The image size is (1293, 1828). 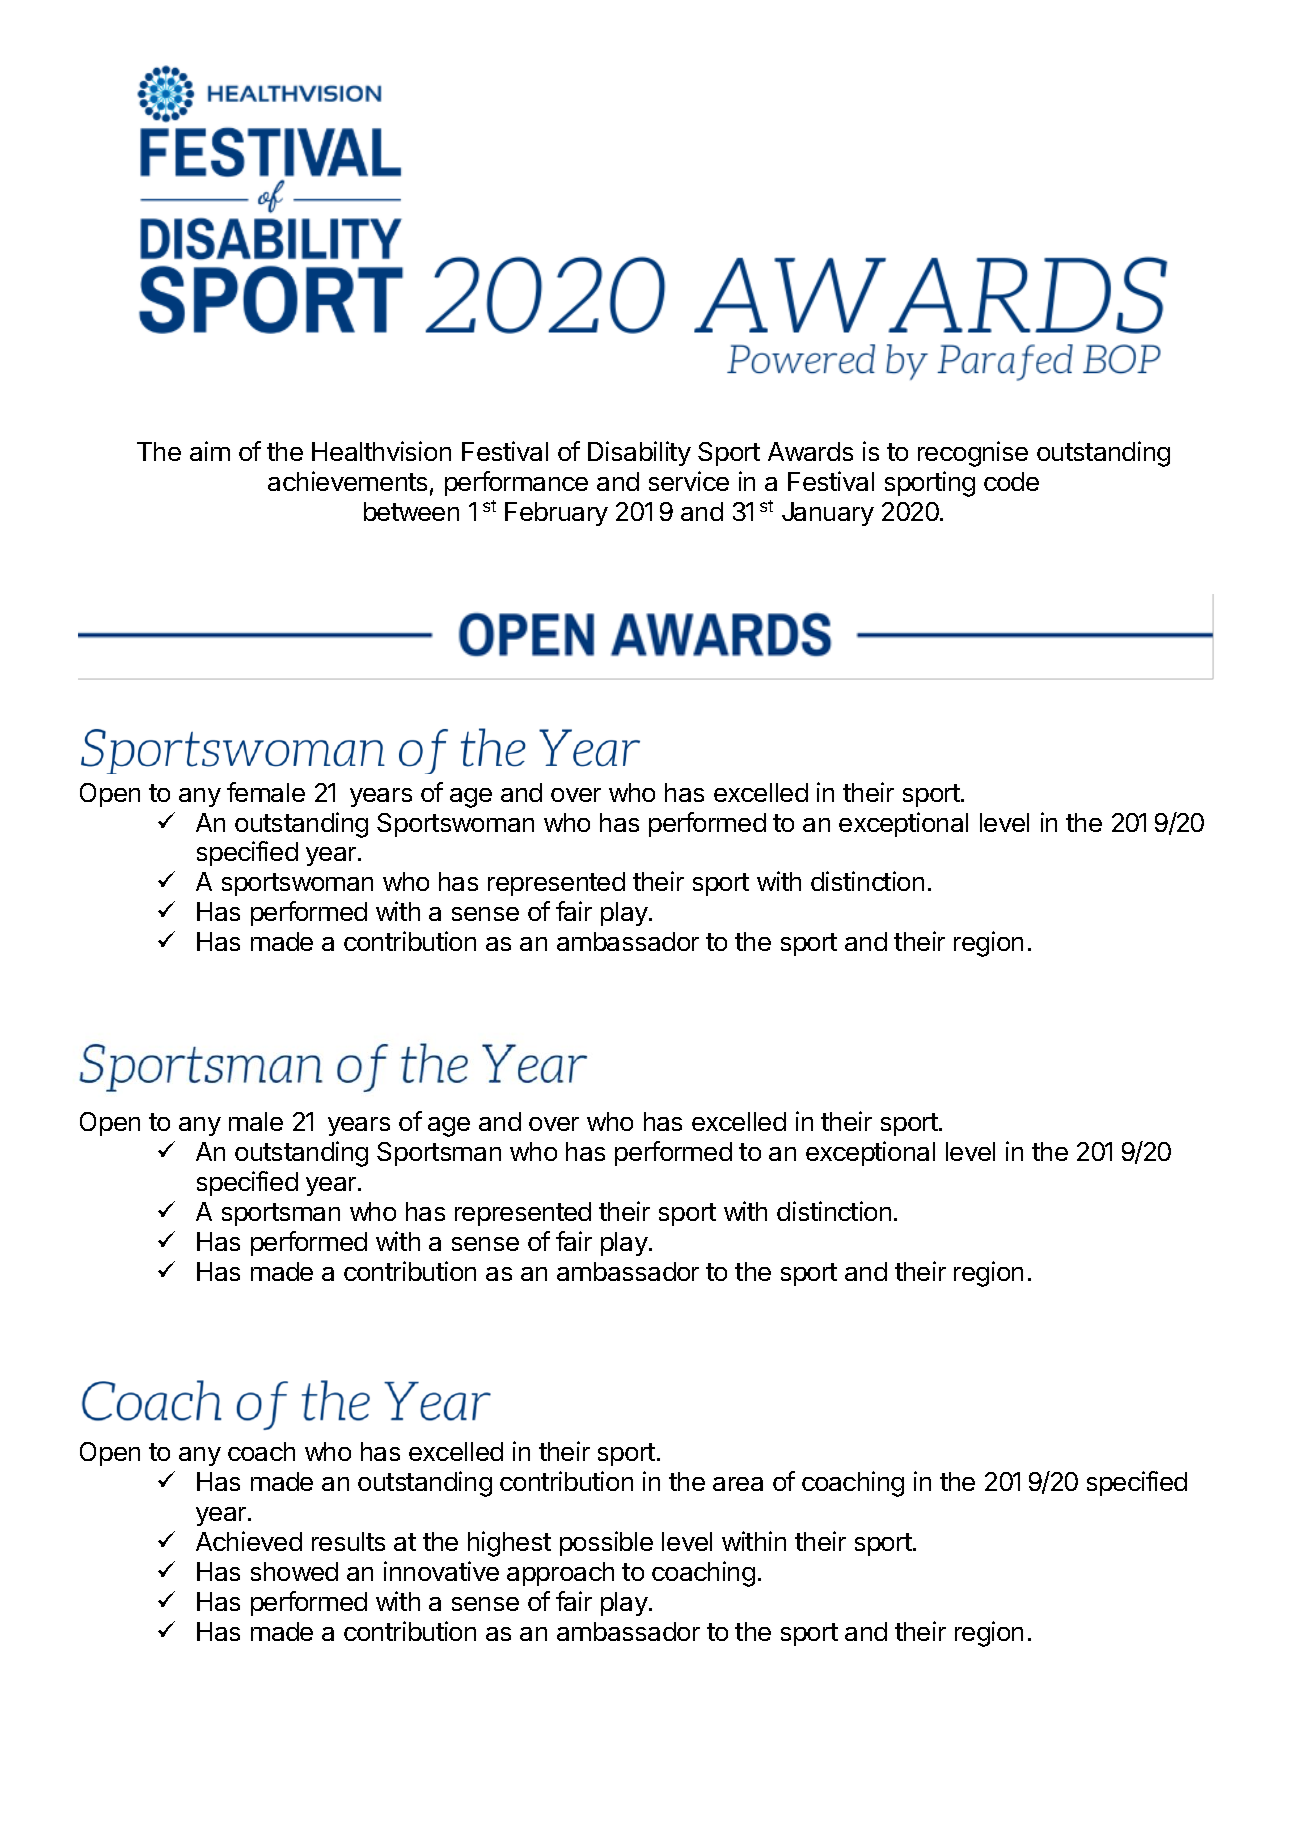 What do you see at coordinates (738, 1484) in the document?
I see `area` at bounding box center [738, 1484].
